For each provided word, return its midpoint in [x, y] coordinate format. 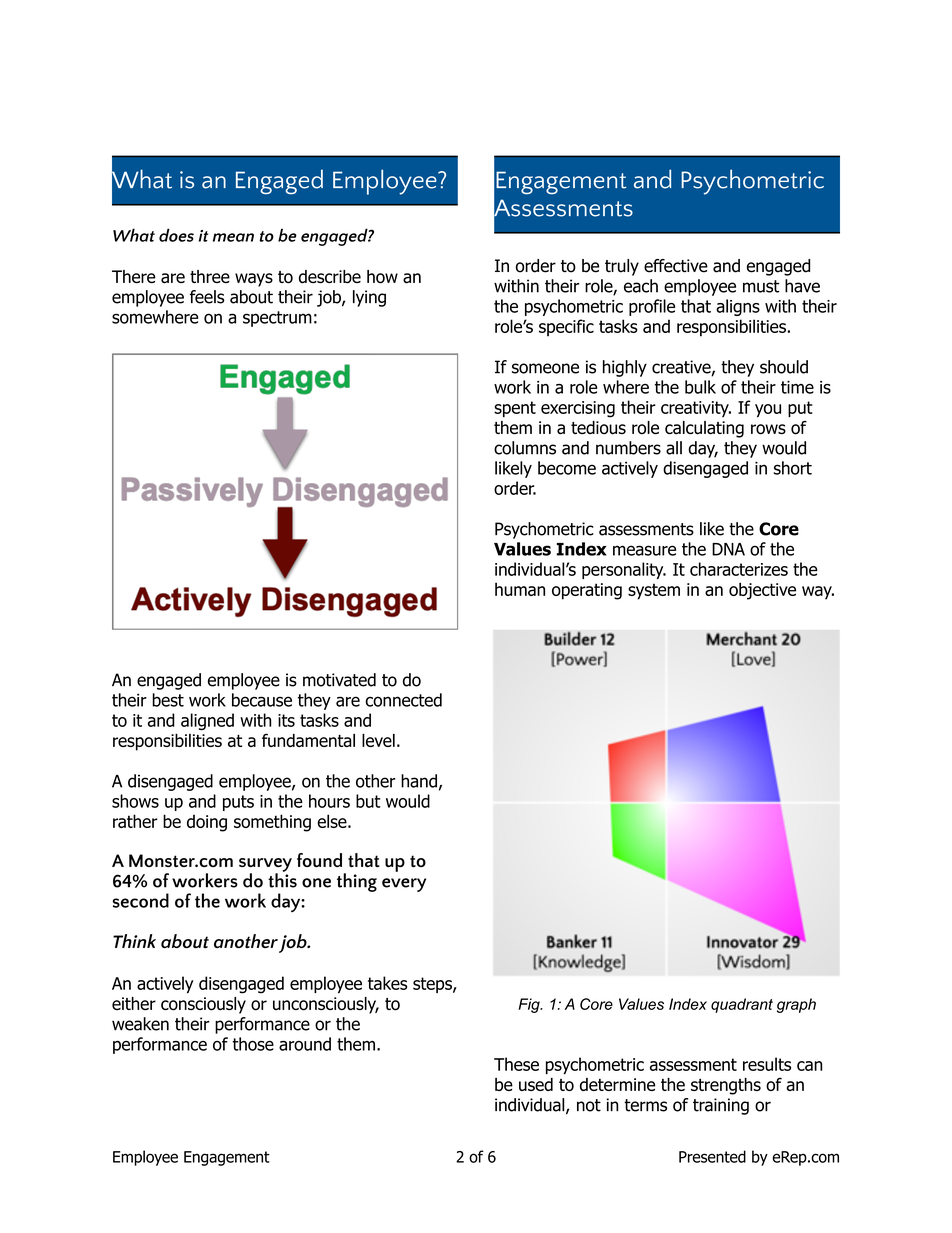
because [262, 700]
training [721, 1106]
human [520, 589]
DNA [728, 549]
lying [369, 298]
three [210, 276]
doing [207, 823]
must [761, 286]
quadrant [742, 1005]
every [404, 885]
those [253, 1044]
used [536, 1084]
